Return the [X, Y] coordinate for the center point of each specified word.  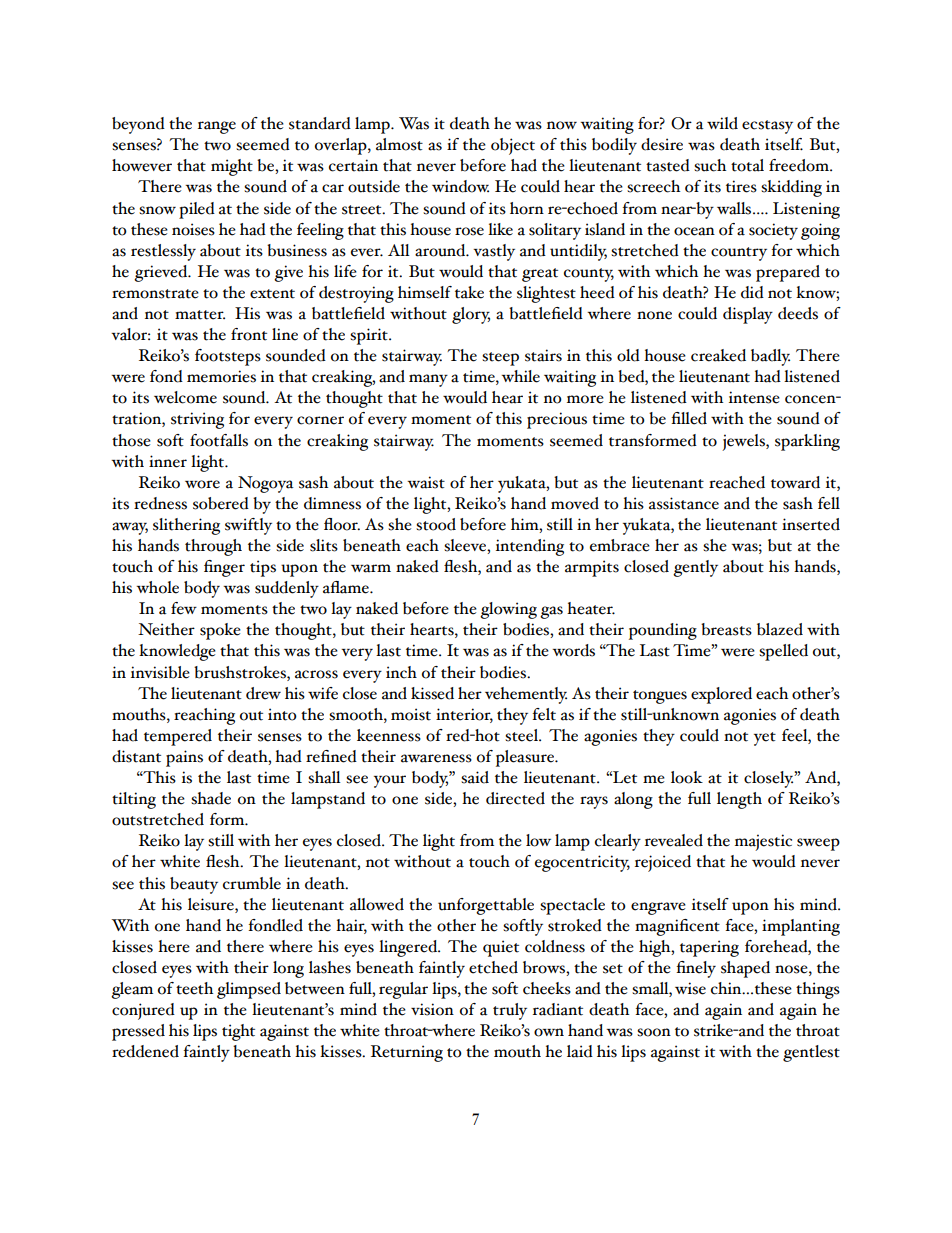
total [747, 165]
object [513, 146]
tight [238, 1032]
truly [510, 1011]
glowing [508, 610]
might [232, 167]
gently [695, 568]
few [184, 608]
